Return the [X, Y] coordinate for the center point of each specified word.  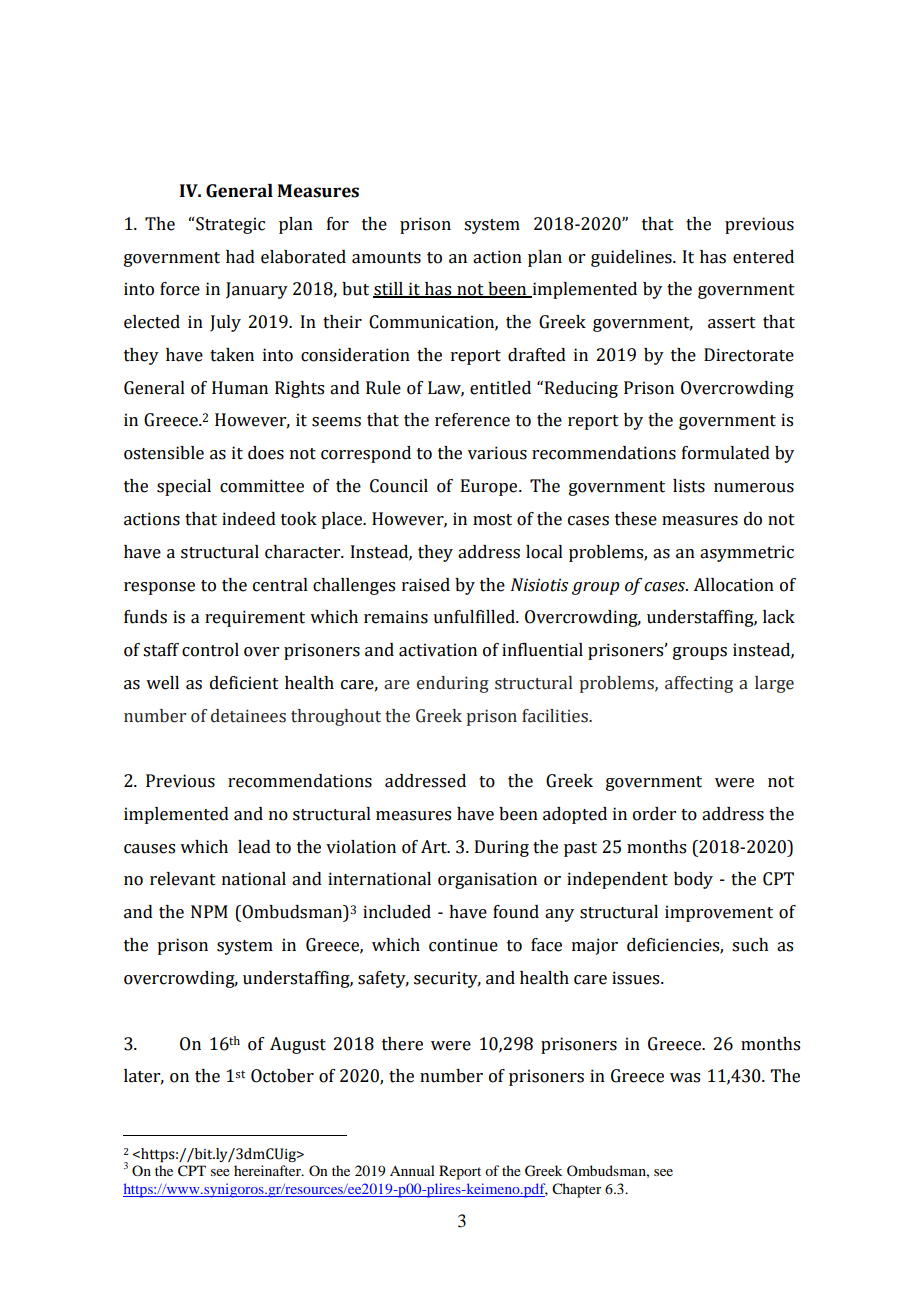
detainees [248, 716]
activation [438, 650]
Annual [412, 1170]
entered [763, 257]
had [240, 257]
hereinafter [268, 1170]
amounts [386, 258]
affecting [699, 684]
